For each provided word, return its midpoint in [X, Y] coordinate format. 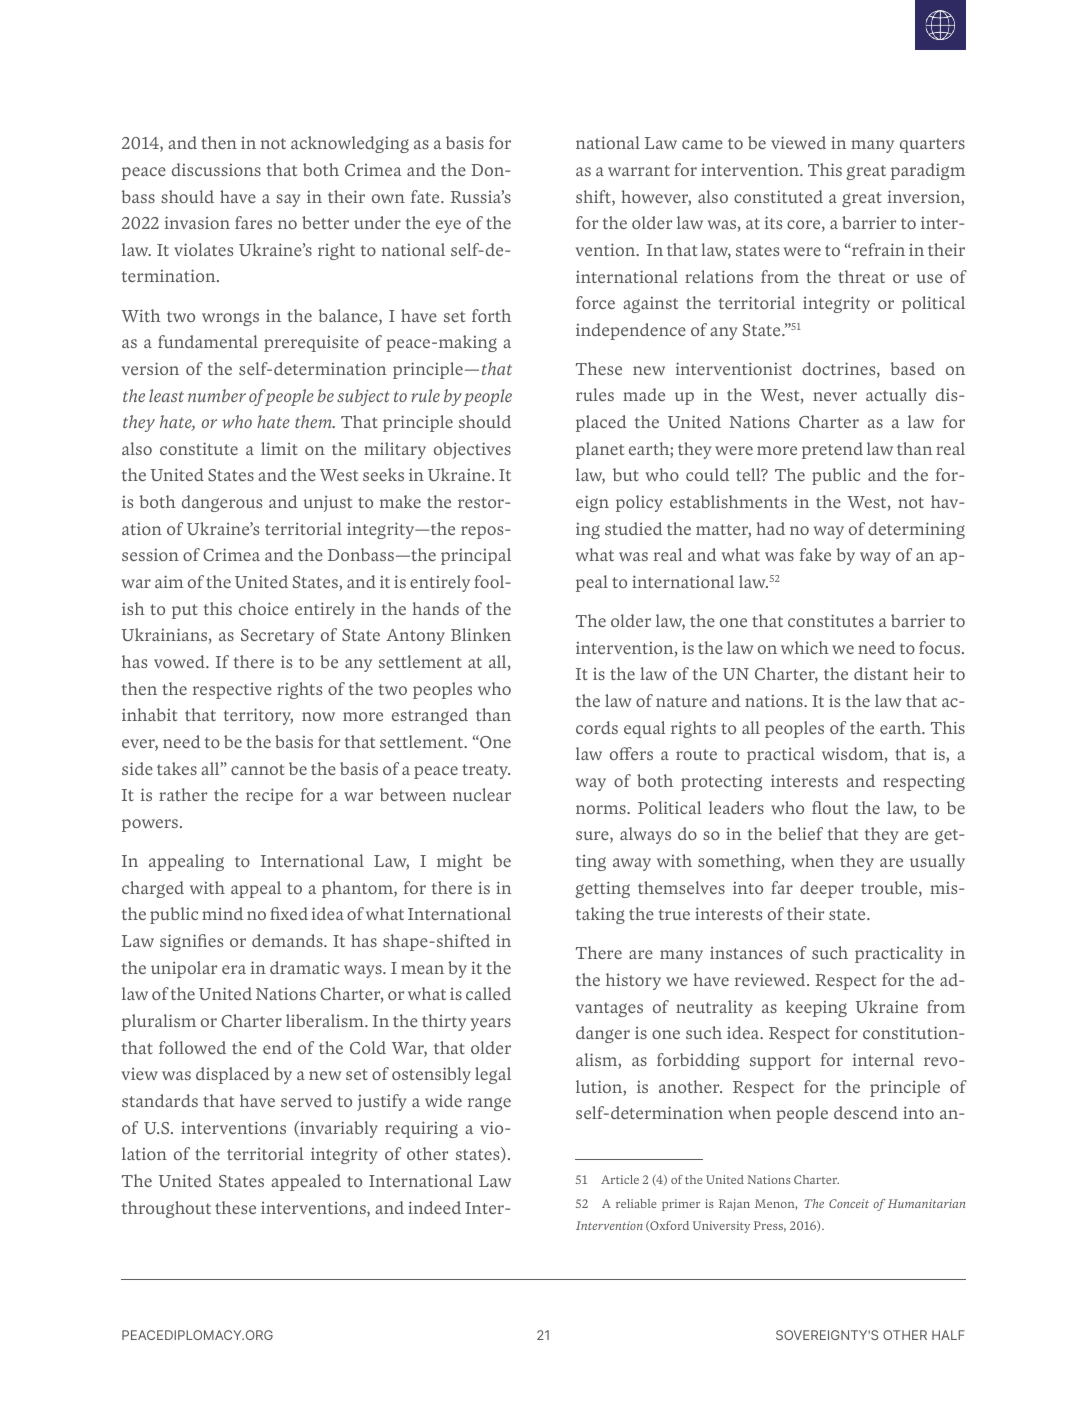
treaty [486, 771]
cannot [258, 769]
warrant [639, 170]
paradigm [928, 171]
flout [830, 807]
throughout [166, 1209]
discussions [216, 169]
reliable [636, 1203]
